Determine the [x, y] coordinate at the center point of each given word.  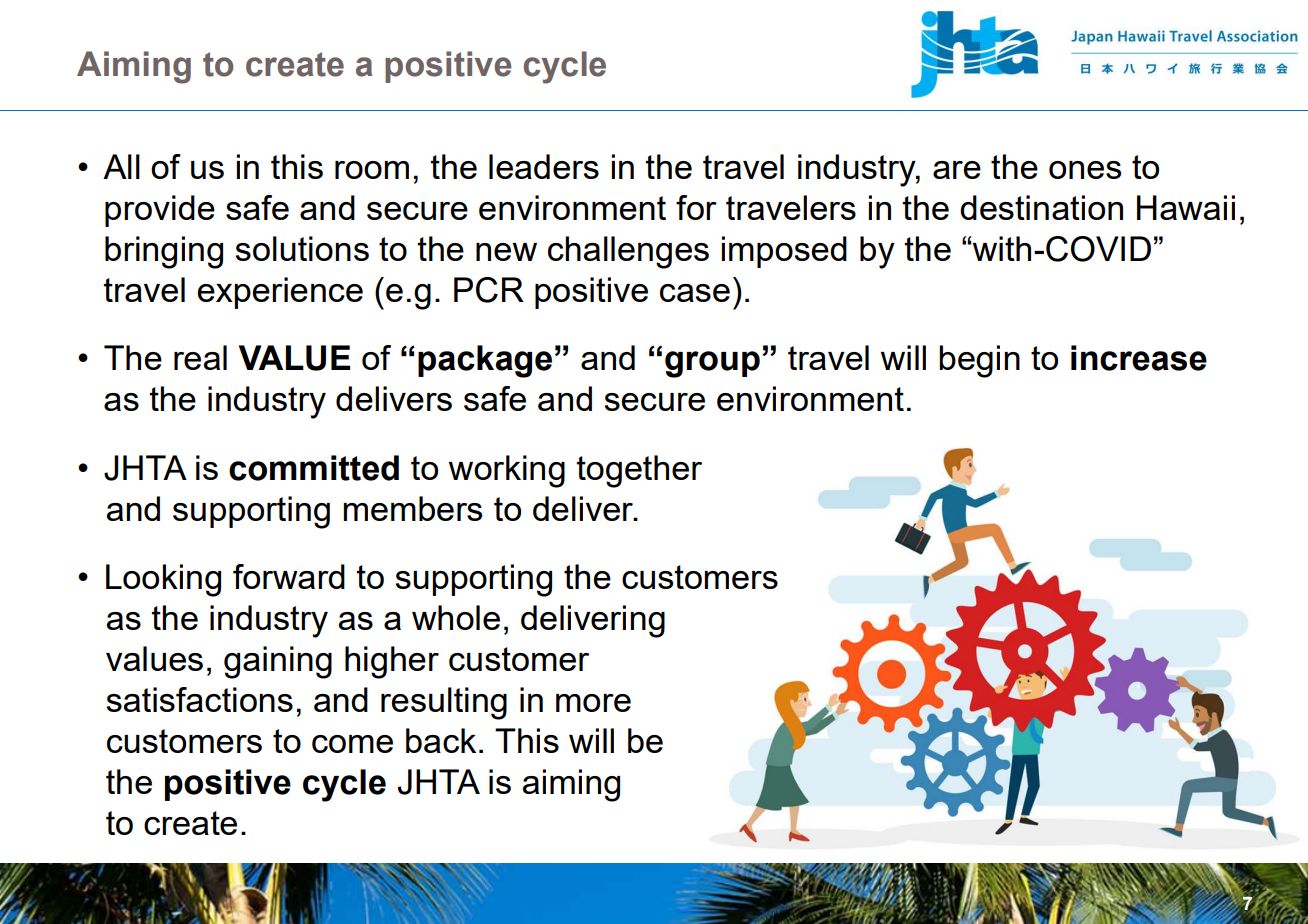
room [372, 170]
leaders [544, 166]
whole [456, 617]
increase [1139, 358]
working [507, 471]
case [695, 293]
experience [280, 293]
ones [1085, 170]
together [639, 471]
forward [289, 576]
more [593, 703]
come [352, 744]
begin [979, 361]
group [712, 364]
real [200, 357]
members [412, 508]
